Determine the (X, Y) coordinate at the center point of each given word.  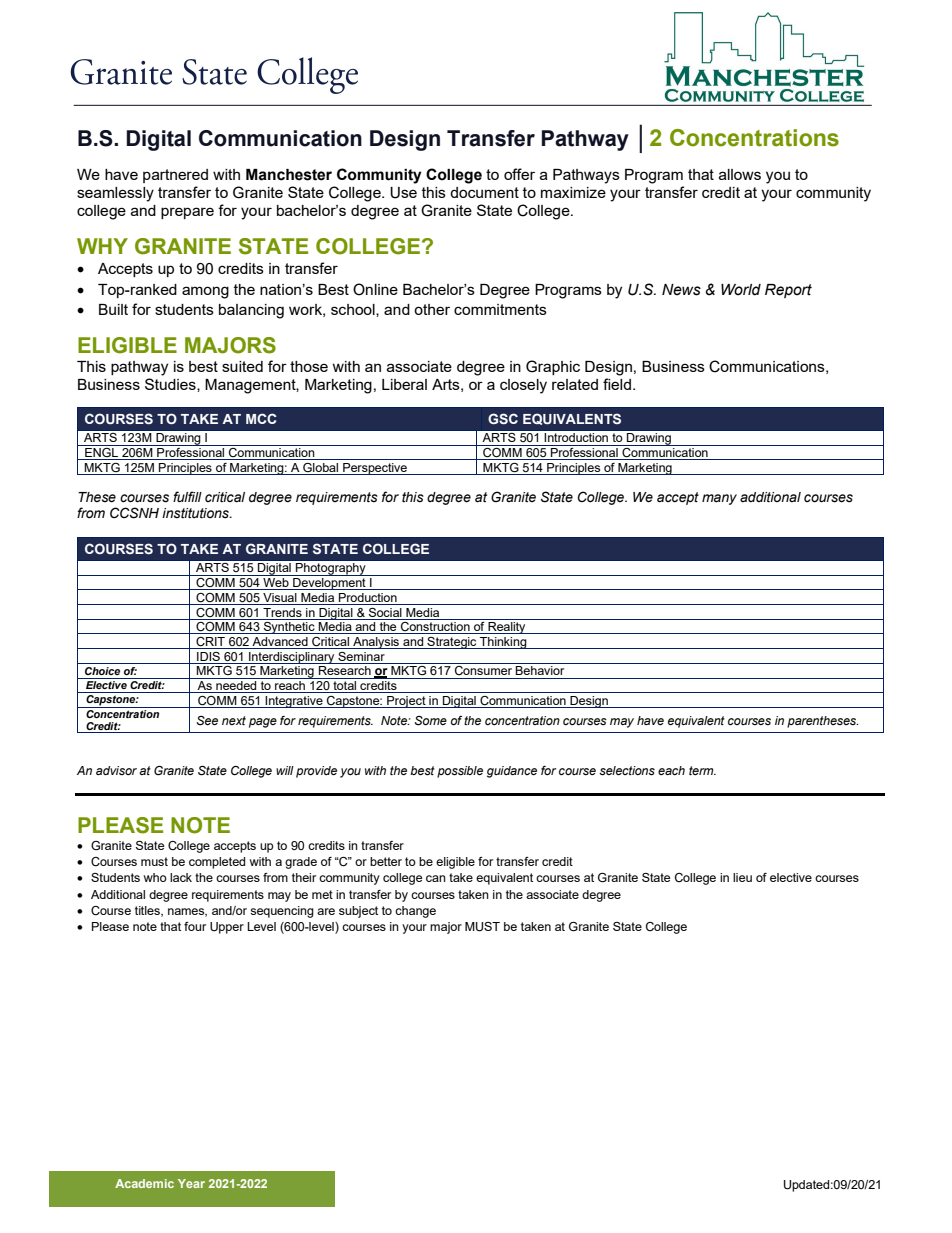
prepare (187, 213)
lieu (742, 877)
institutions (196, 513)
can (436, 878)
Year (191, 1183)
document (484, 192)
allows (740, 174)
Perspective (375, 469)
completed (217, 863)
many (719, 499)
